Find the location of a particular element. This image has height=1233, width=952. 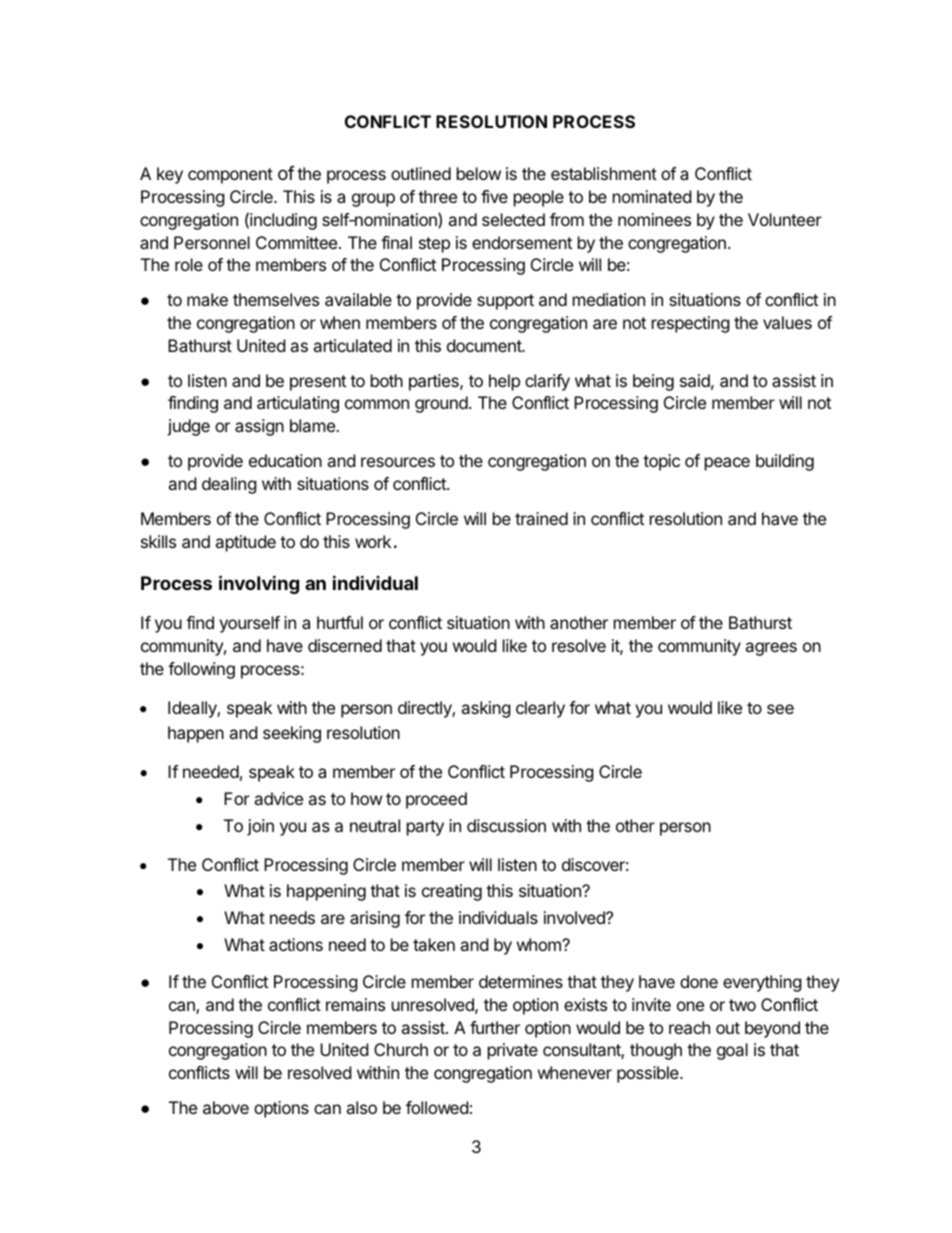

five is located at coordinates (494, 196).
